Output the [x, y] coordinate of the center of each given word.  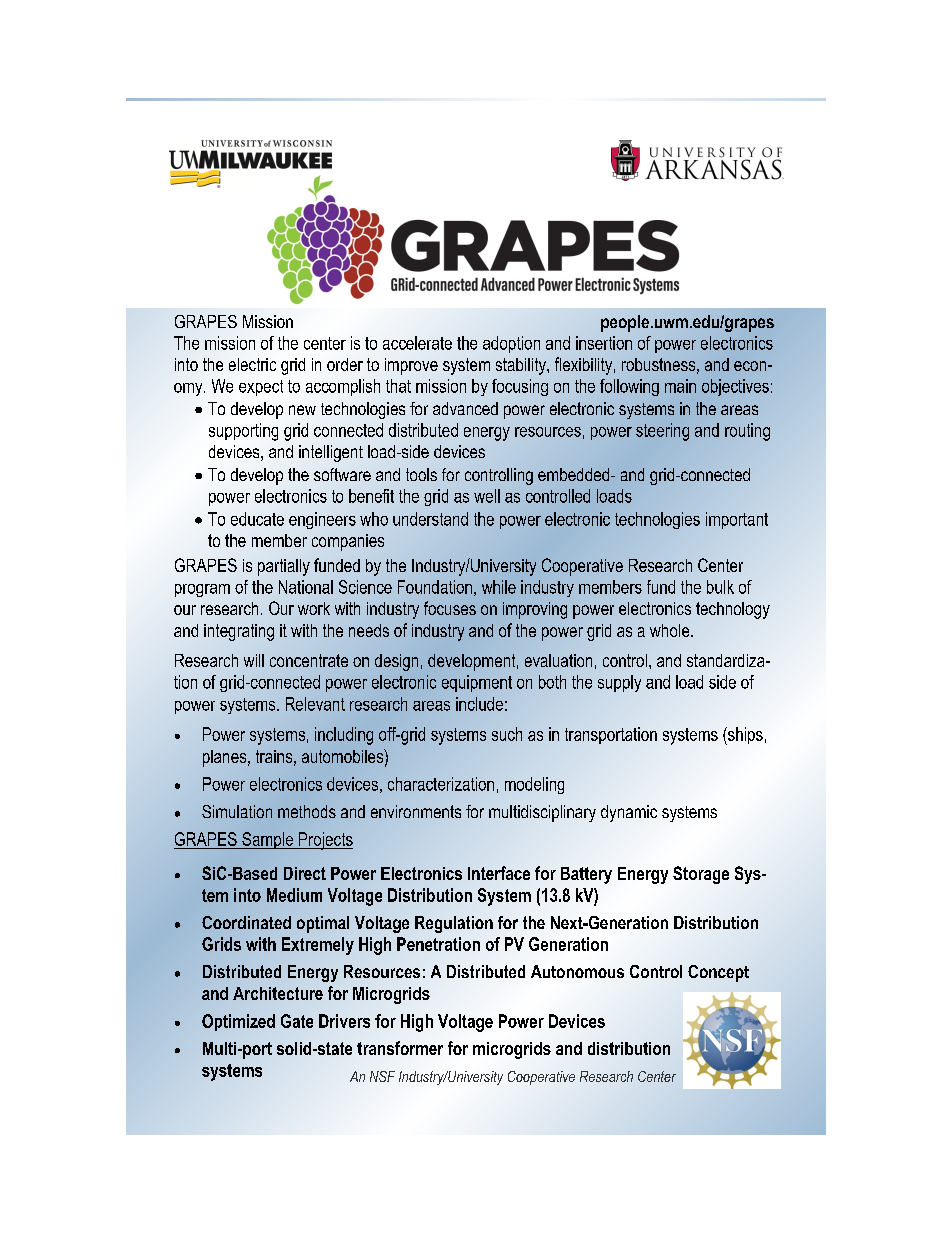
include [479, 704]
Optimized [238, 1022]
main [680, 386]
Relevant [315, 704]
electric [252, 364]
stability [522, 366]
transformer [400, 1048]
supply [619, 683]
